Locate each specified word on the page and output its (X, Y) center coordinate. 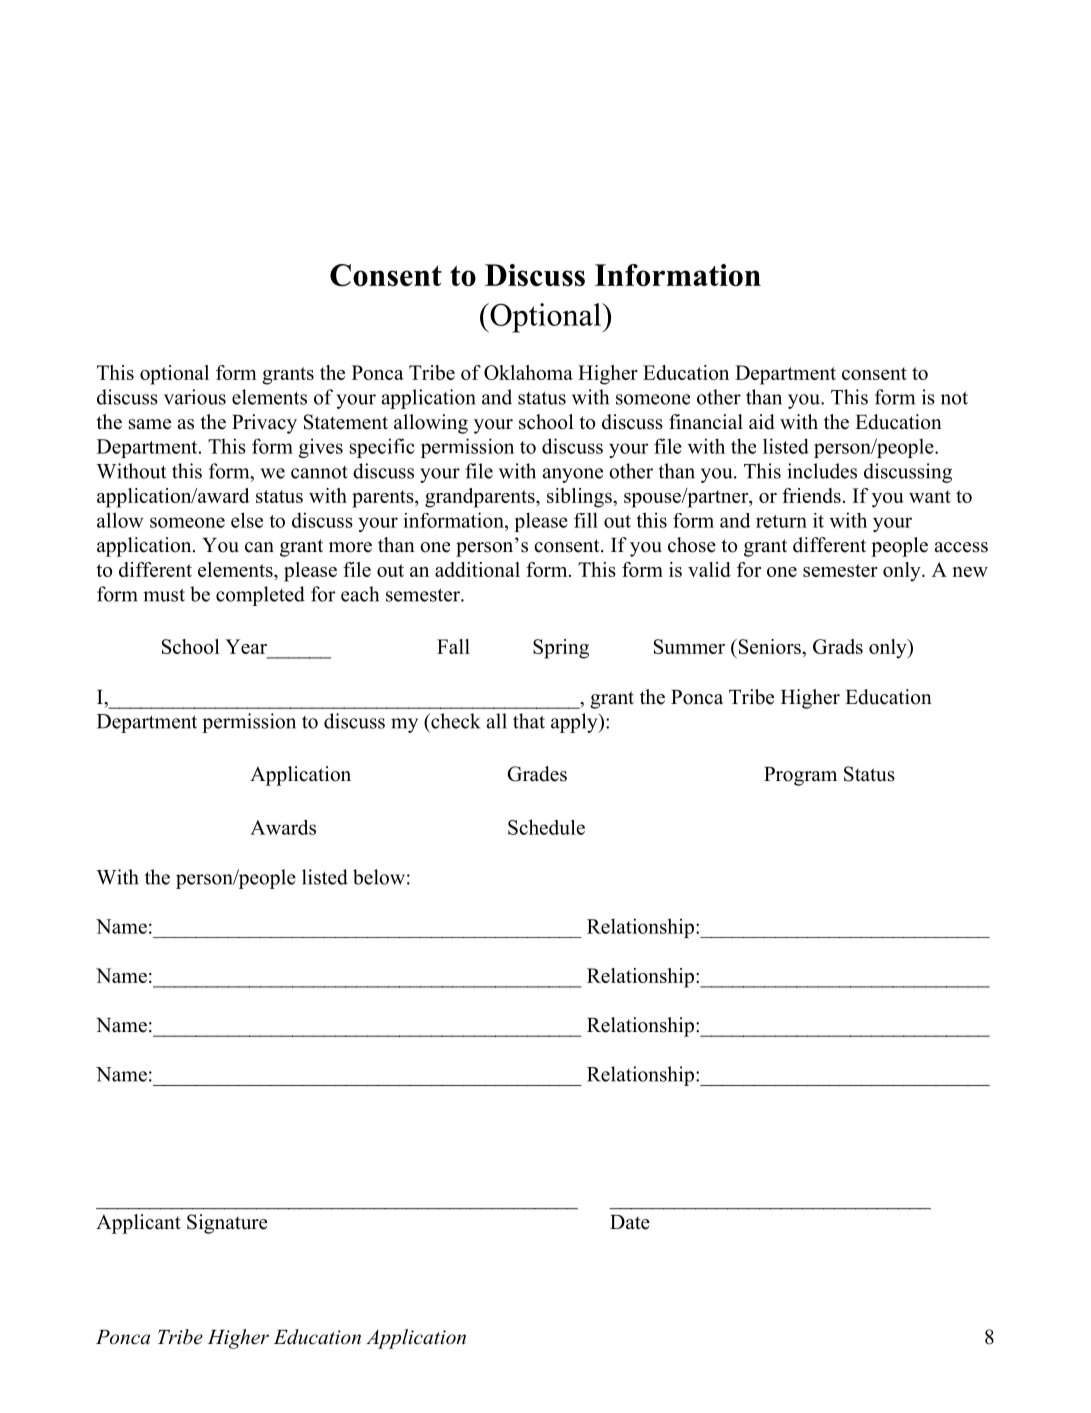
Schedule (546, 827)
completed (260, 596)
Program (800, 776)
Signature (227, 1224)
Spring (561, 649)
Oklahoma (528, 372)
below (379, 877)
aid (762, 422)
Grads (838, 646)
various (195, 397)
